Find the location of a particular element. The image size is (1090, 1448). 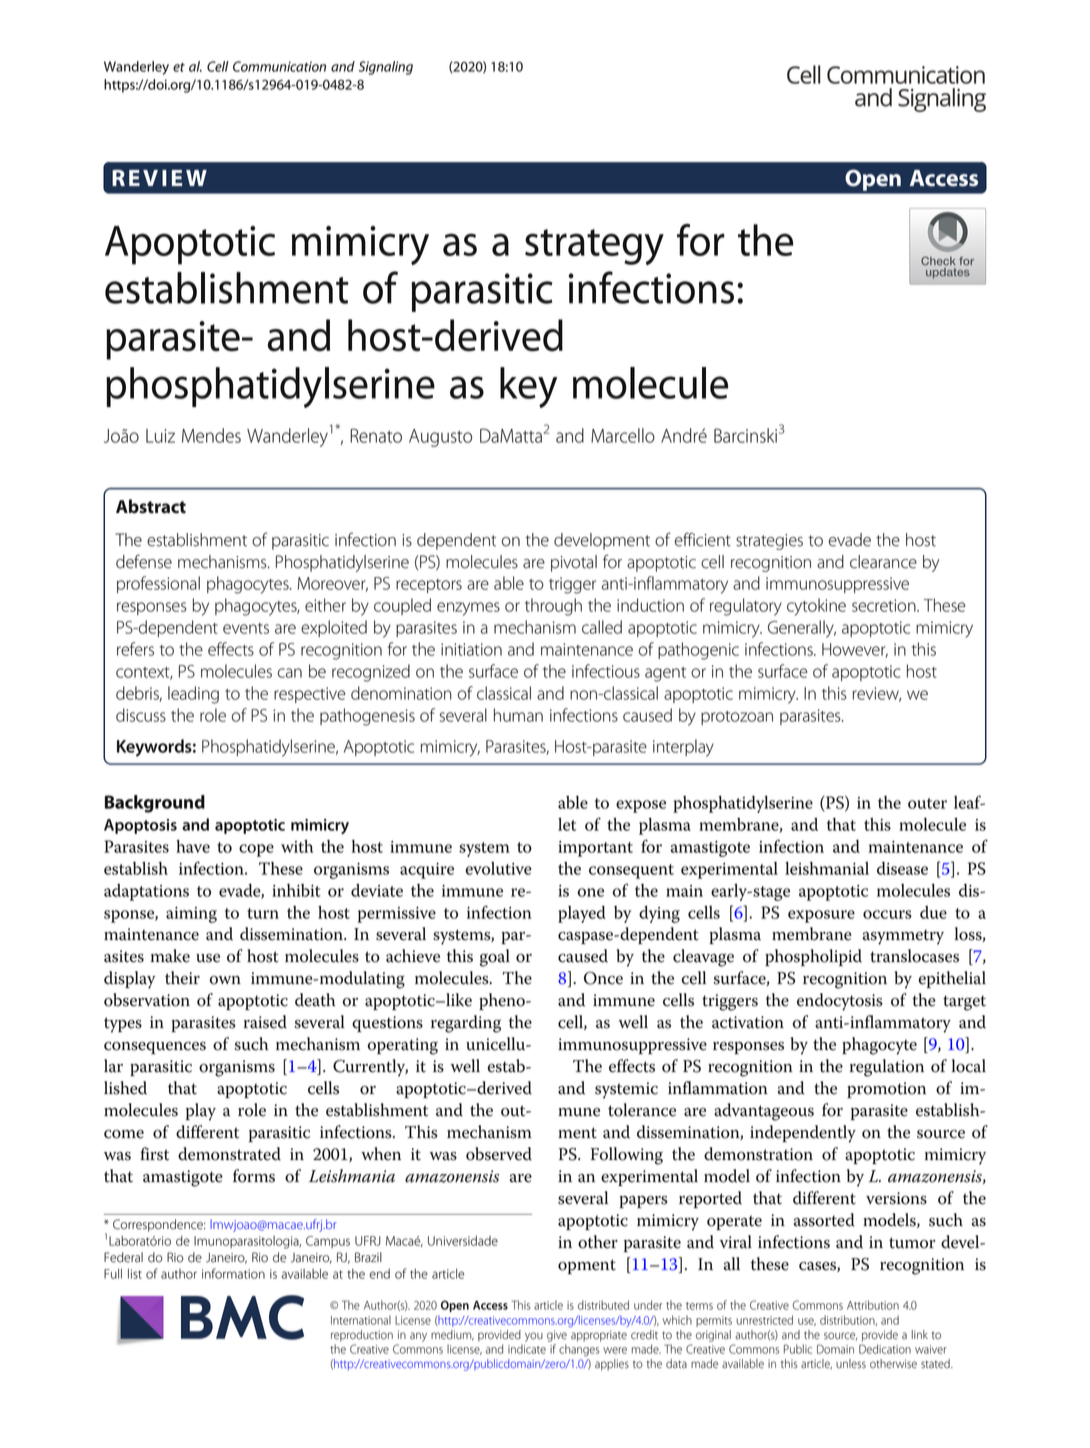

turn is located at coordinates (263, 913).
